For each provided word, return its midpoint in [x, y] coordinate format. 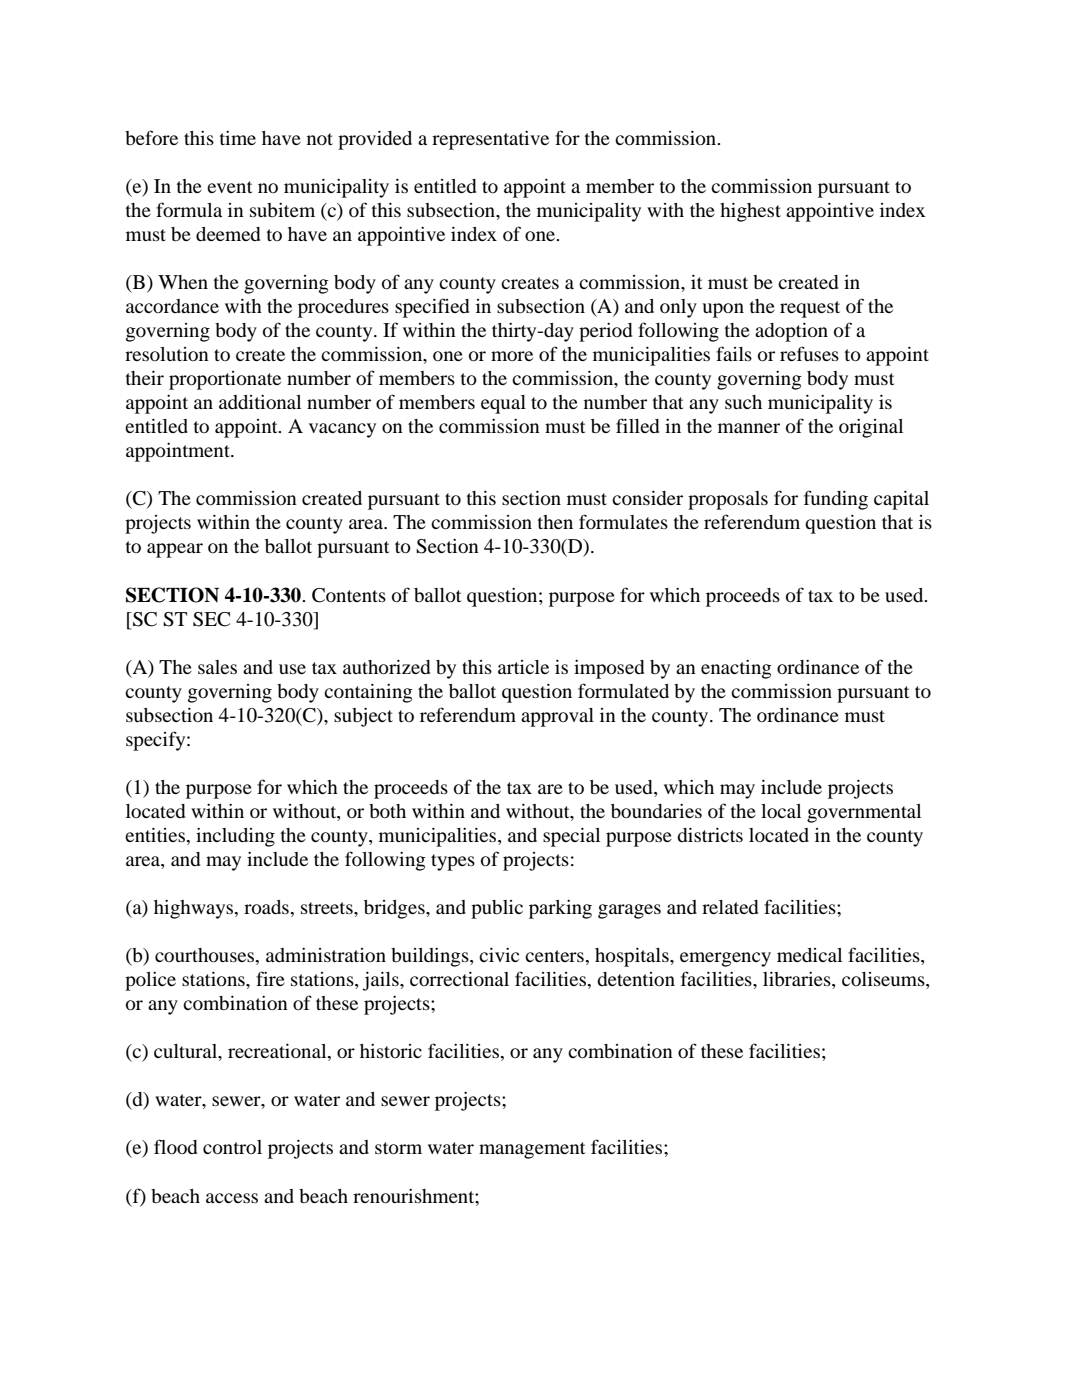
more [512, 356]
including [235, 837]
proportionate [225, 380]
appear [175, 550]
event [229, 187]
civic [499, 955]
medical [809, 955]
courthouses [206, 956]
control [232, 1147]
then [555, 522]
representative [490, 140]
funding [836, 500]
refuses [809, 353]
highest [750, 212]
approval [557, 717]
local [781, 811]
